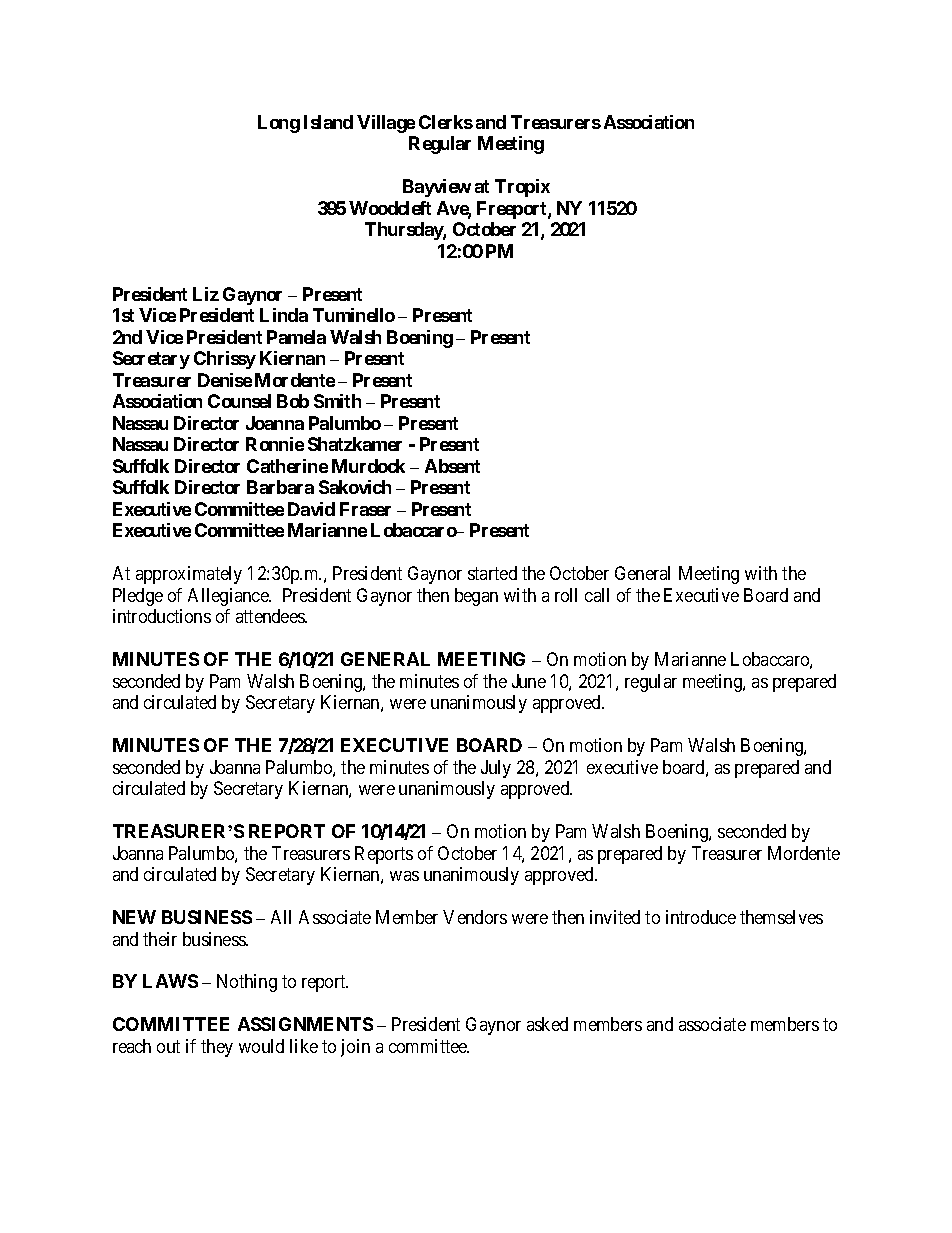  I want to click on Chrissy, so click(225, 360).
